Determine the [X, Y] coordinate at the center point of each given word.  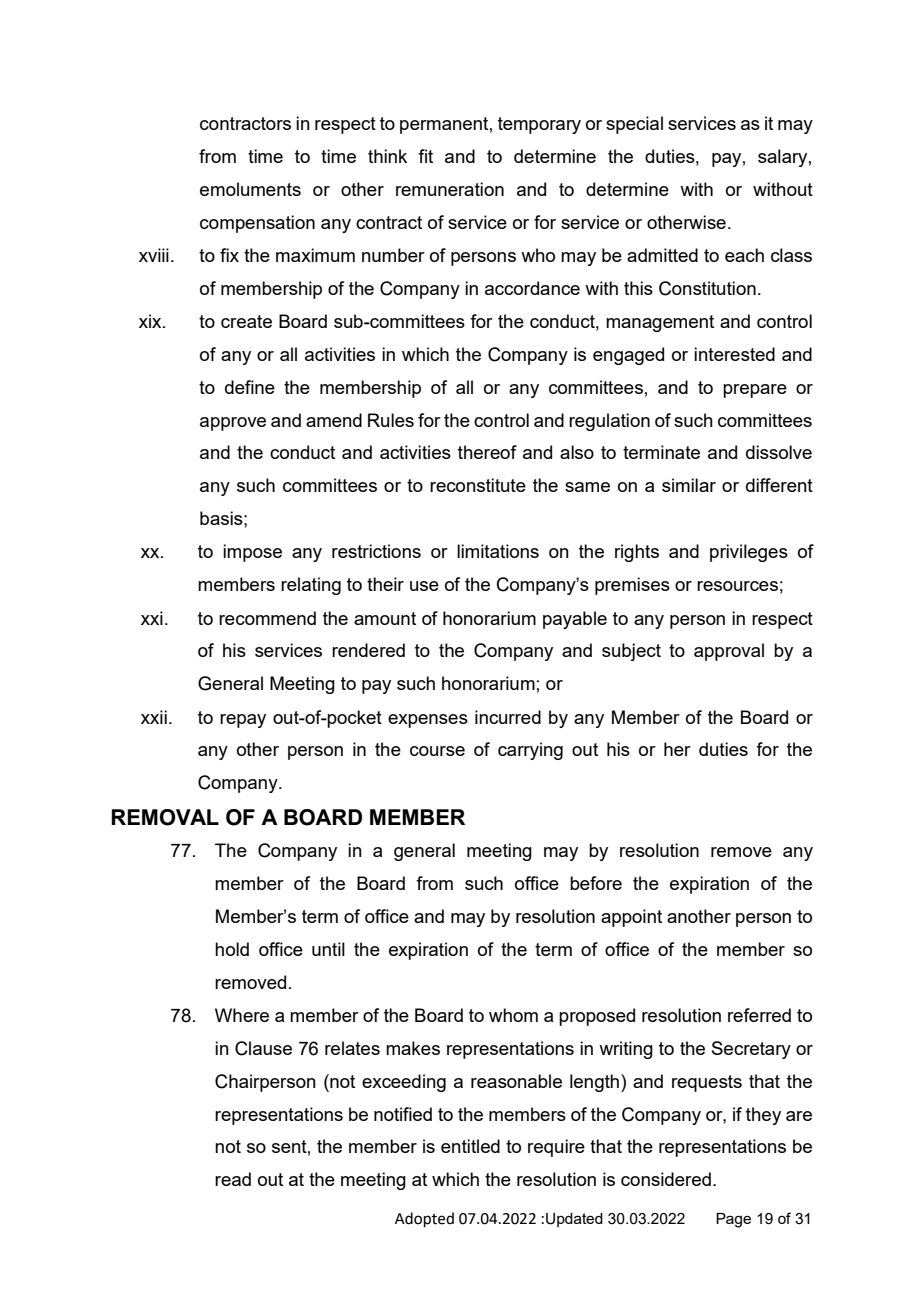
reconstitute [478, 485]
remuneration [450, 189]
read [233, 1179]
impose [252, 553]
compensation [257, 224]
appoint [631, 918]
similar [689, 485]
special [634, 125]
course [437, 751]
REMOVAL [165, 817]
